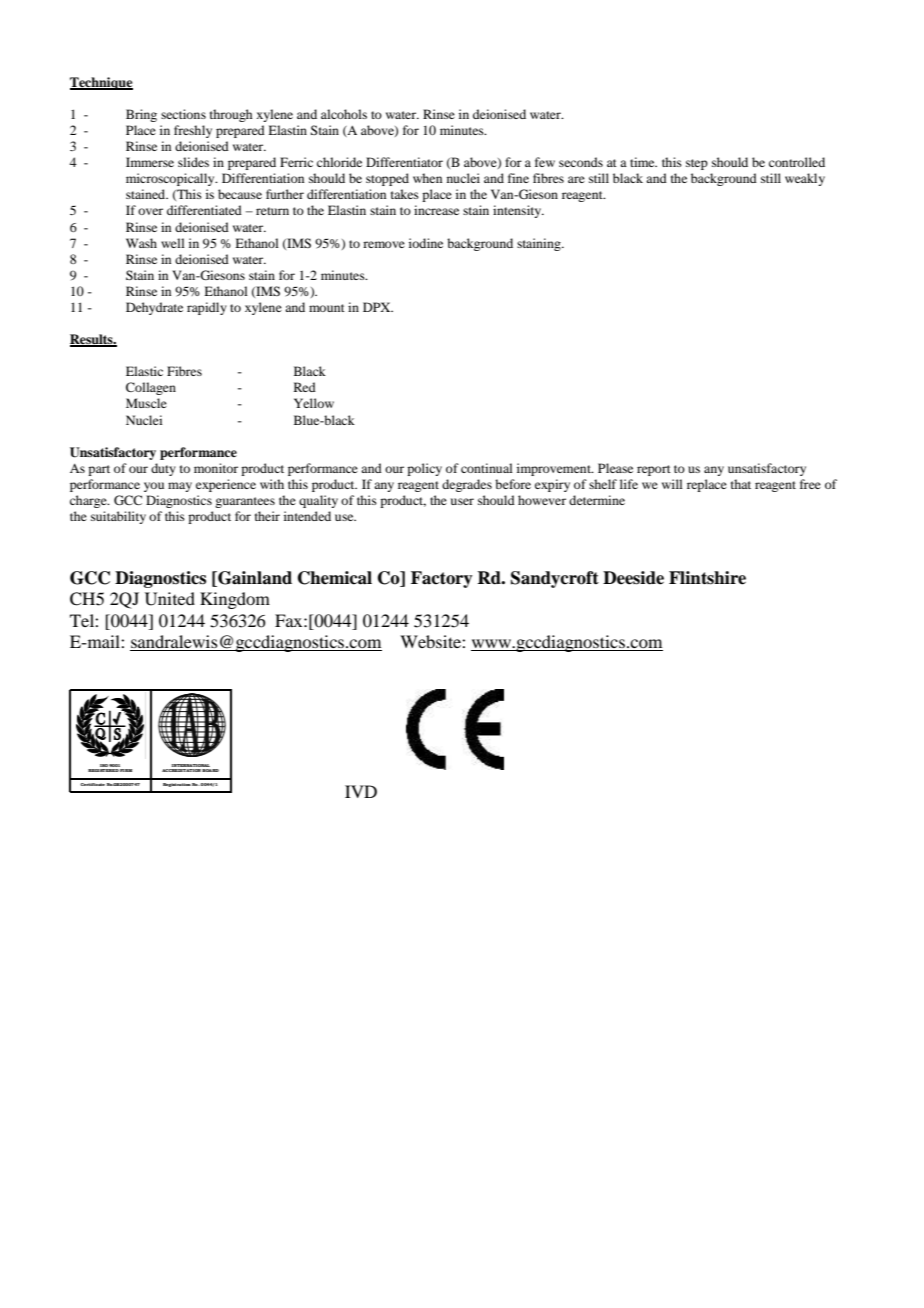  I want to click on degrades, so click(467, 485).
